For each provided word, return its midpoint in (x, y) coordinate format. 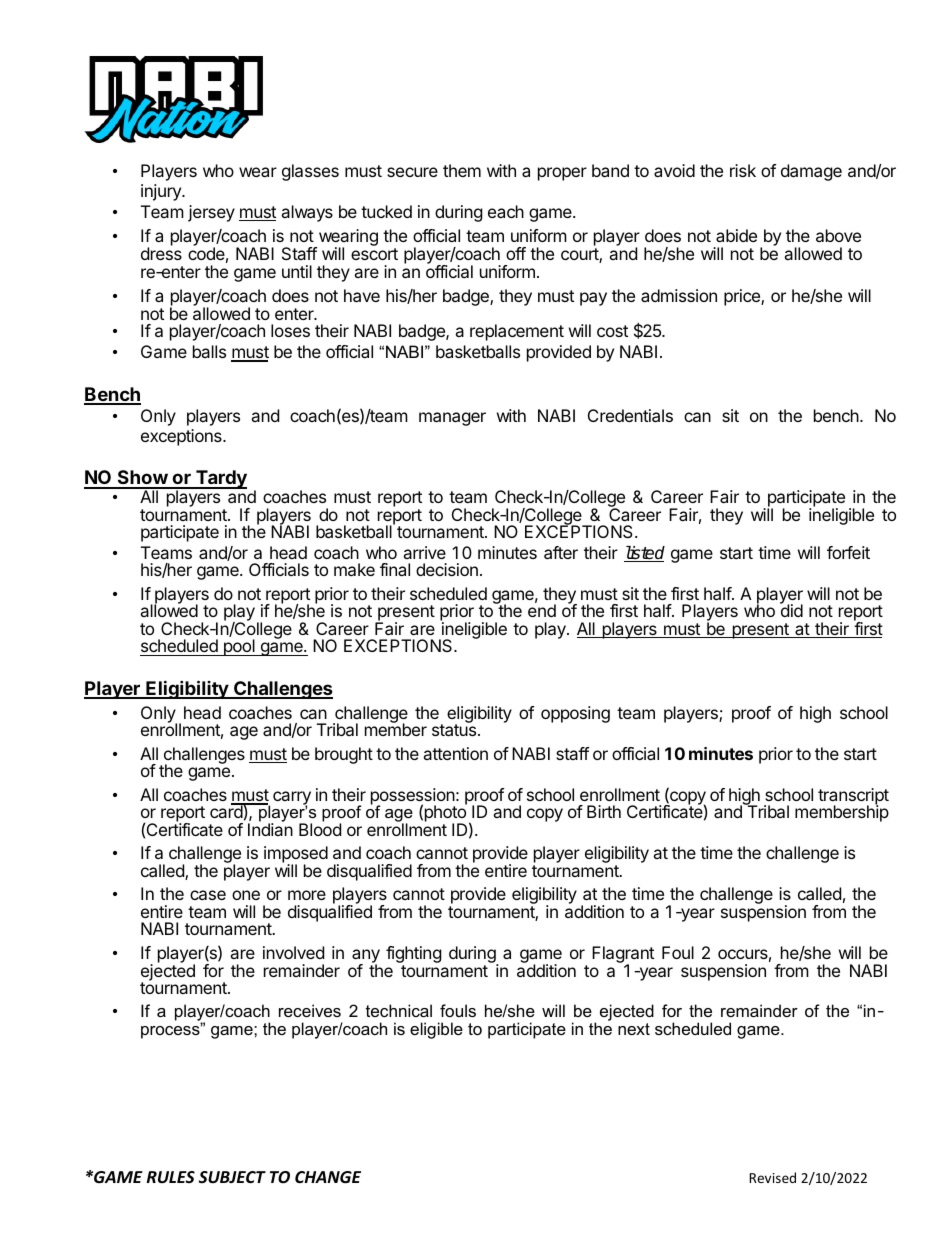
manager (452, 419)
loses (290, 330)
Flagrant (623, 956)
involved (293, 952)
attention (455, 753)
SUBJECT (232, 1177)
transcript (853, 797)
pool (239, 647)
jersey (211, 213)
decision (447, 569)
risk (743, 170)
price (743, 297)
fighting (414, 956)
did (791, 610)
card (227, 811)
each (506, 211)
